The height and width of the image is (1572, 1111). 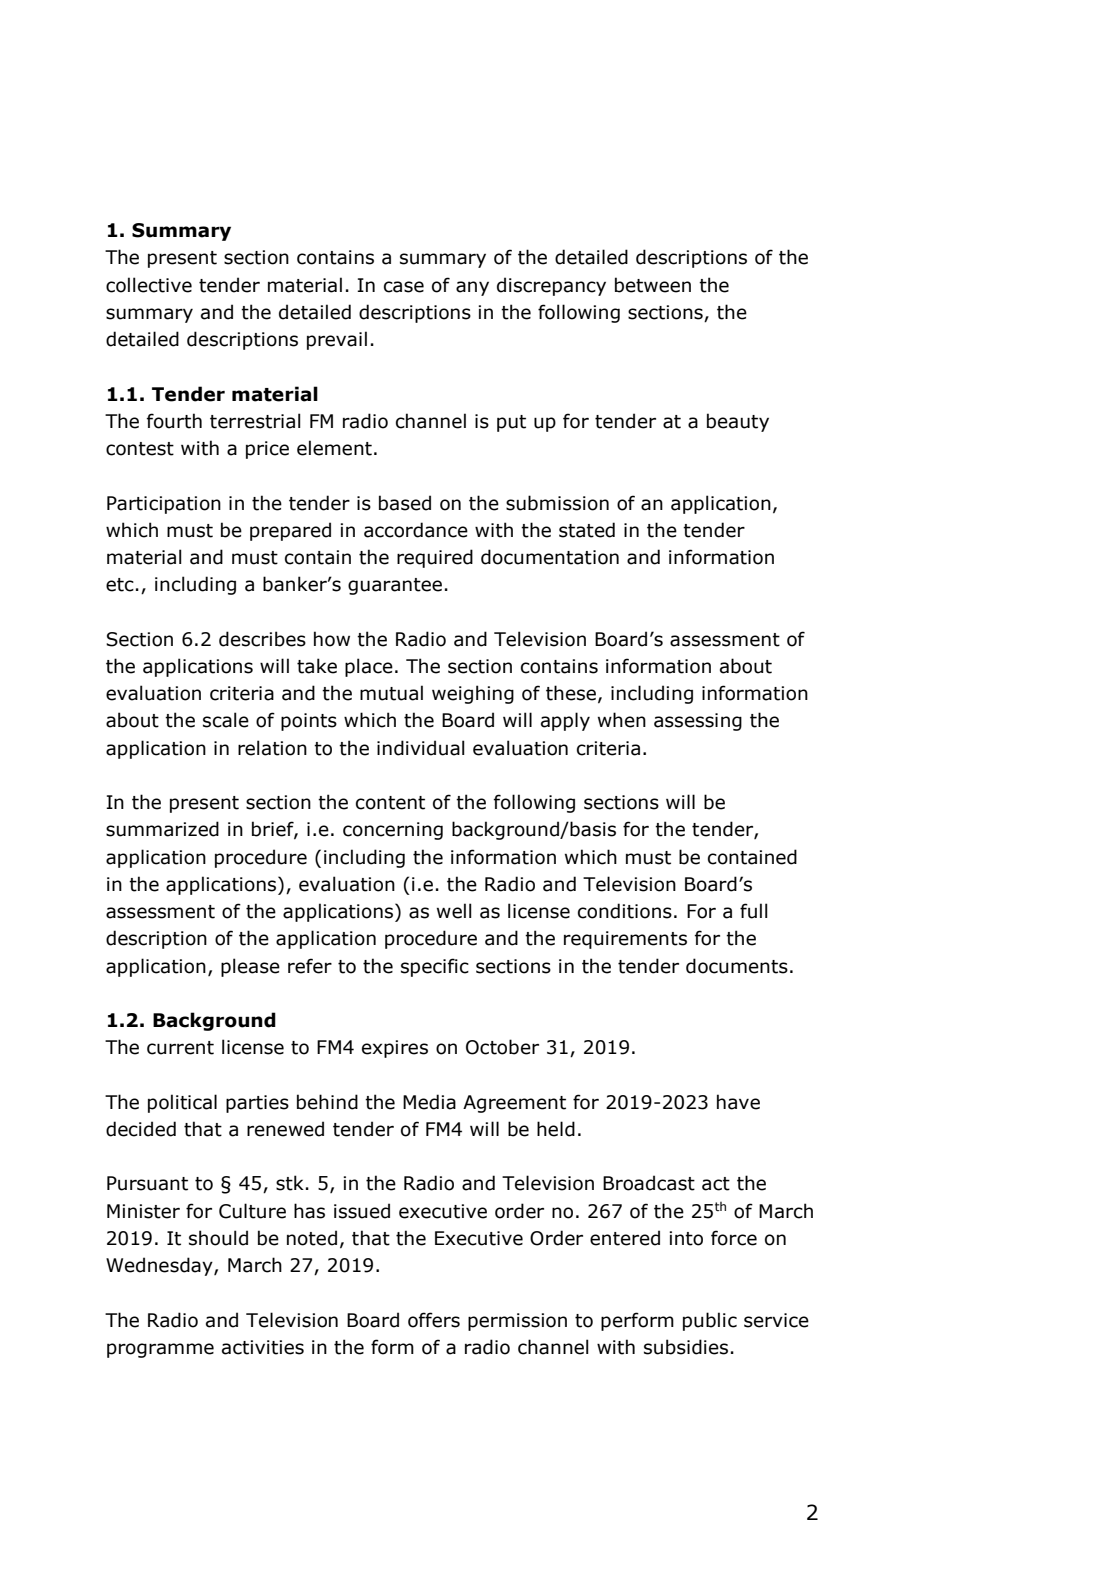 I want to click on between, so click(x=653, y=285).
